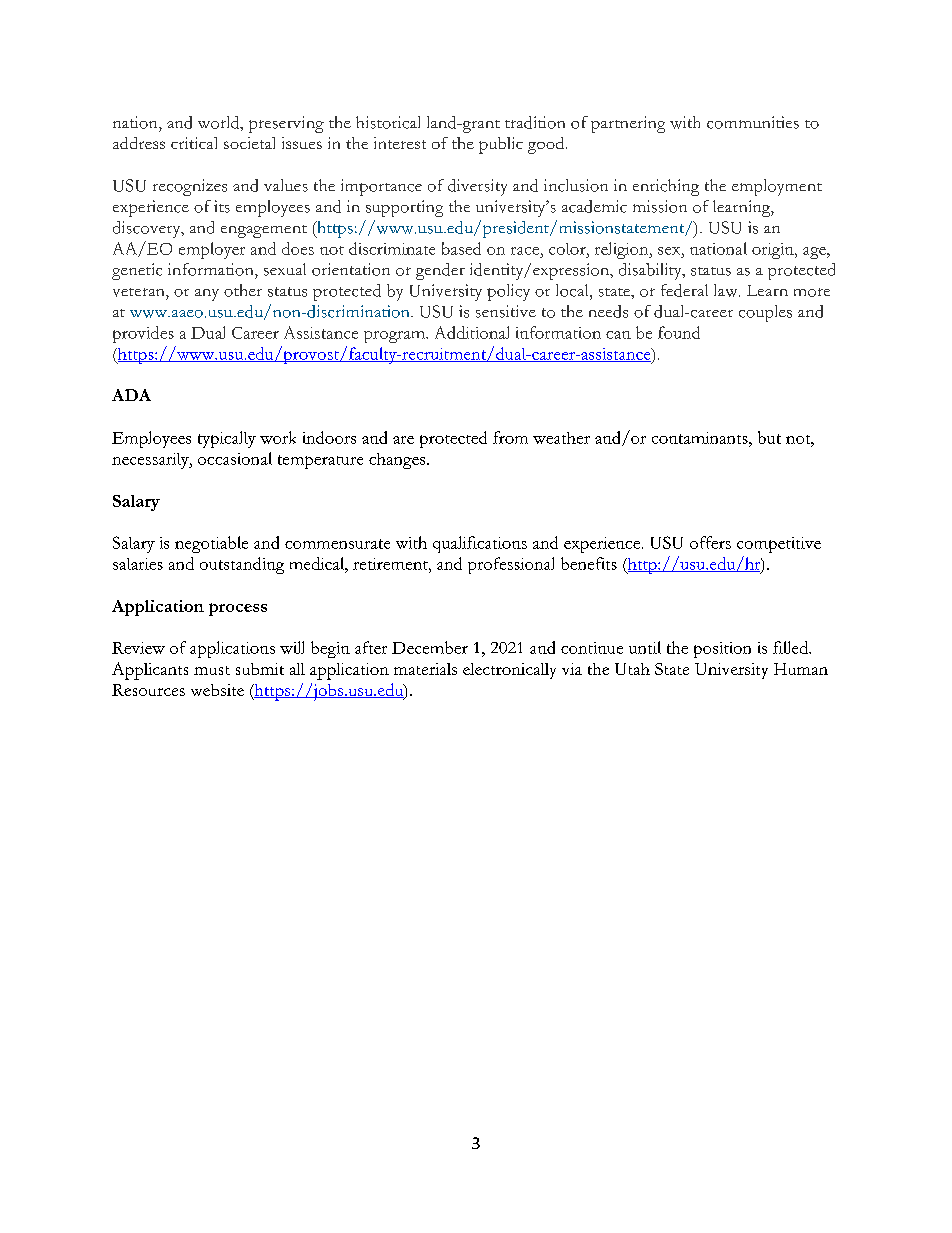 The image size is (952, 1233). I want to click on public, so click(501, 145).
